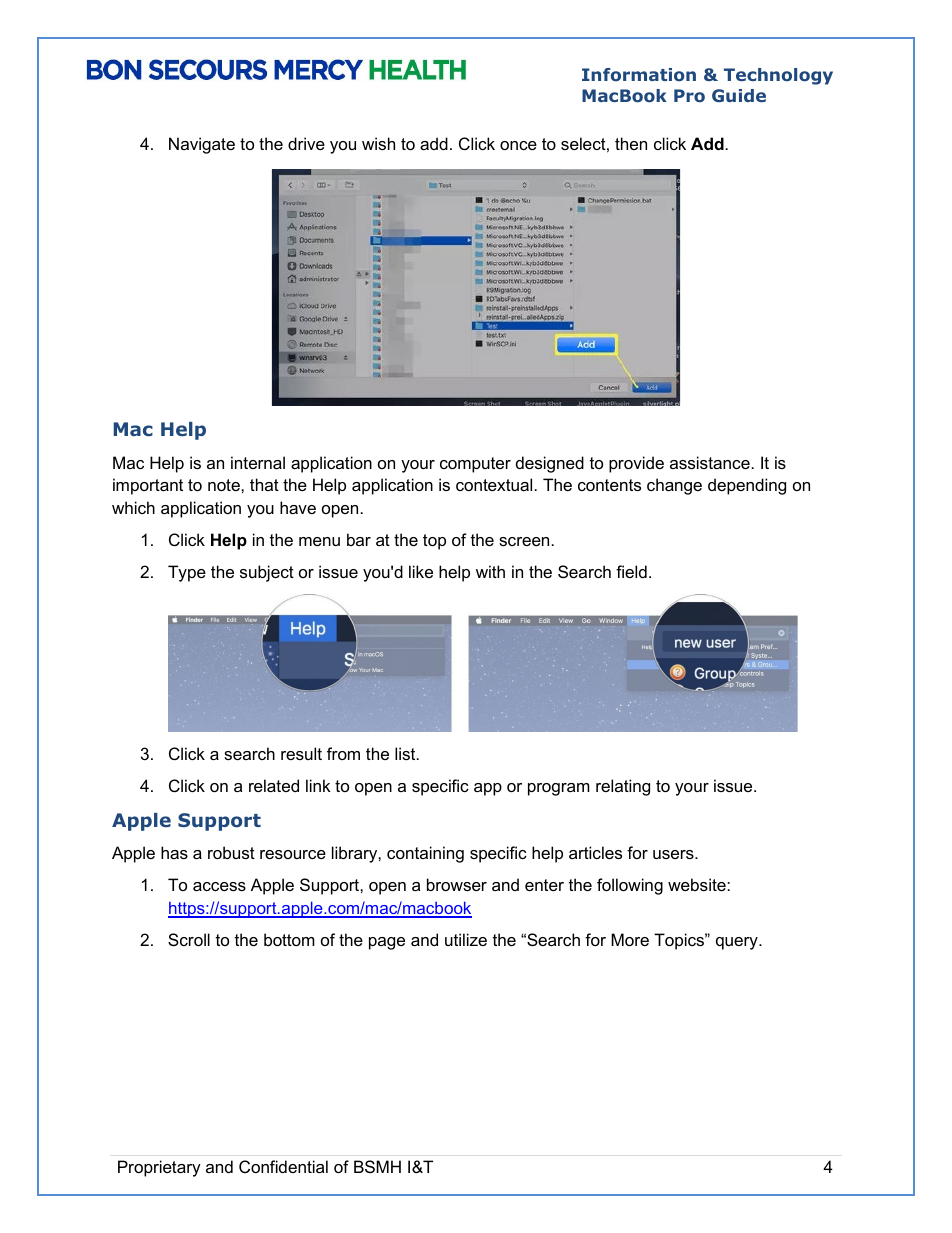 Image resolution: width=952 pixels, height=1233 pixels. What do you see at coordinates (475, 465) in the screenshot?
I see `computer` at bounding box center [475, 465].
